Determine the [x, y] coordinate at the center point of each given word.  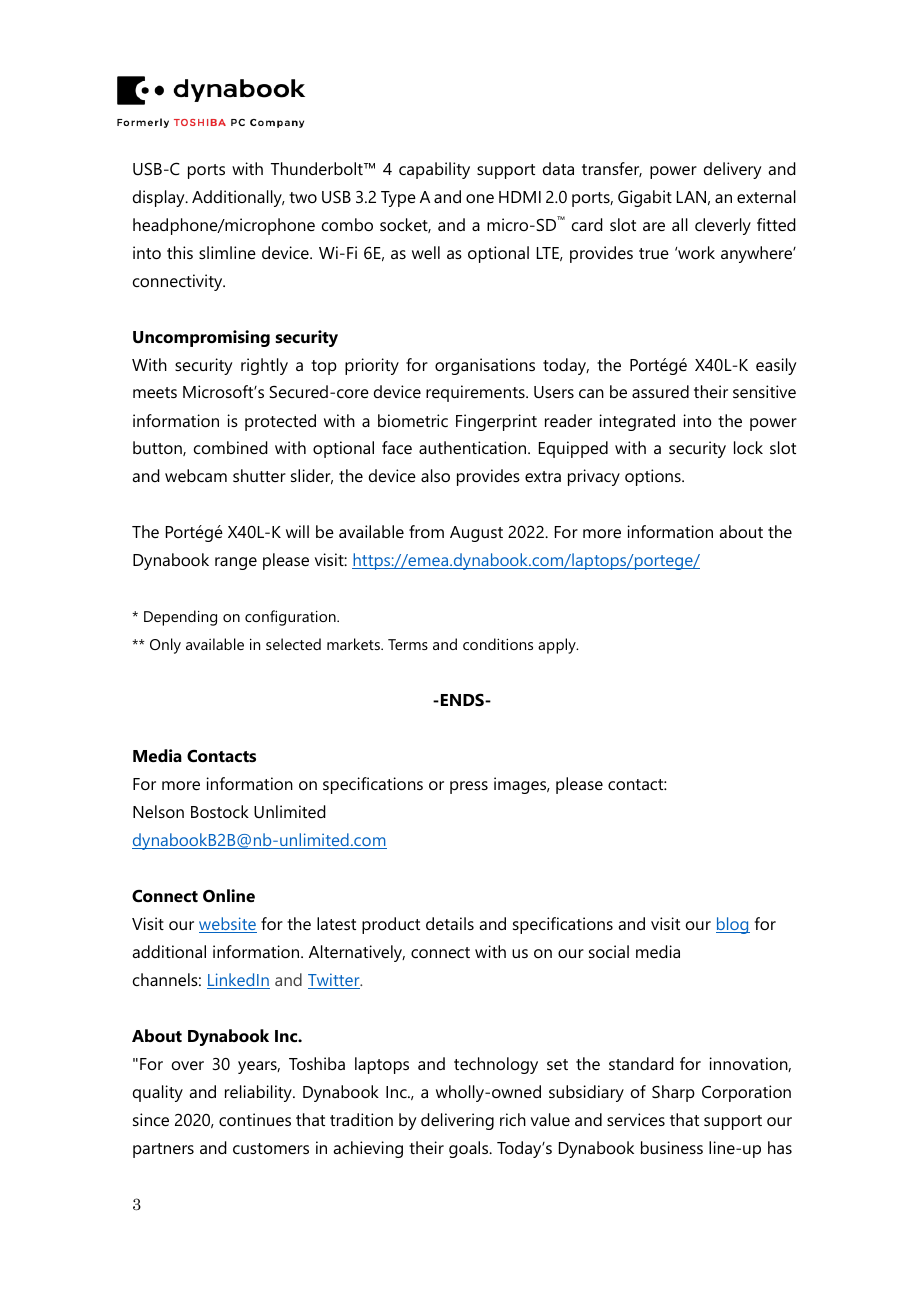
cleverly [723, 226]
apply [558, 646]
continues [255, 1119]
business [672, 1147]
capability [434, 170]
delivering [457, 1121]
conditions [498, 644]
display [160, 198]
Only [165, 646]
